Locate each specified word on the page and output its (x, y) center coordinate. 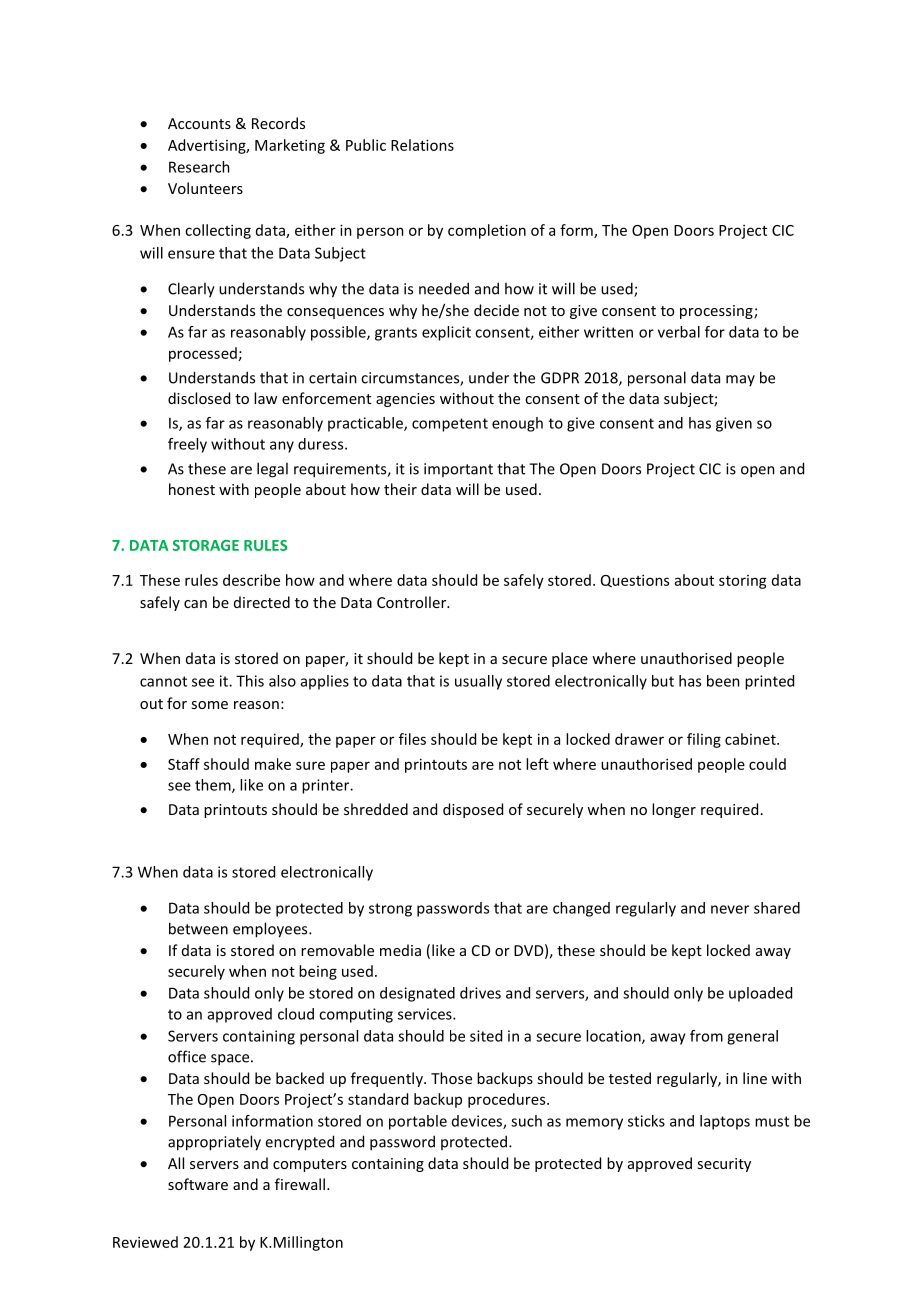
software (198, 1184)
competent (450, 425)
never (730, 909)
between (198, 928)
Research (199, 167)
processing (717, 312)
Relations (422, 145)
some (209, 705)
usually (478, 682)
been (723, 681)
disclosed (199, 398)
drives (480, 993)
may (740, 380)
